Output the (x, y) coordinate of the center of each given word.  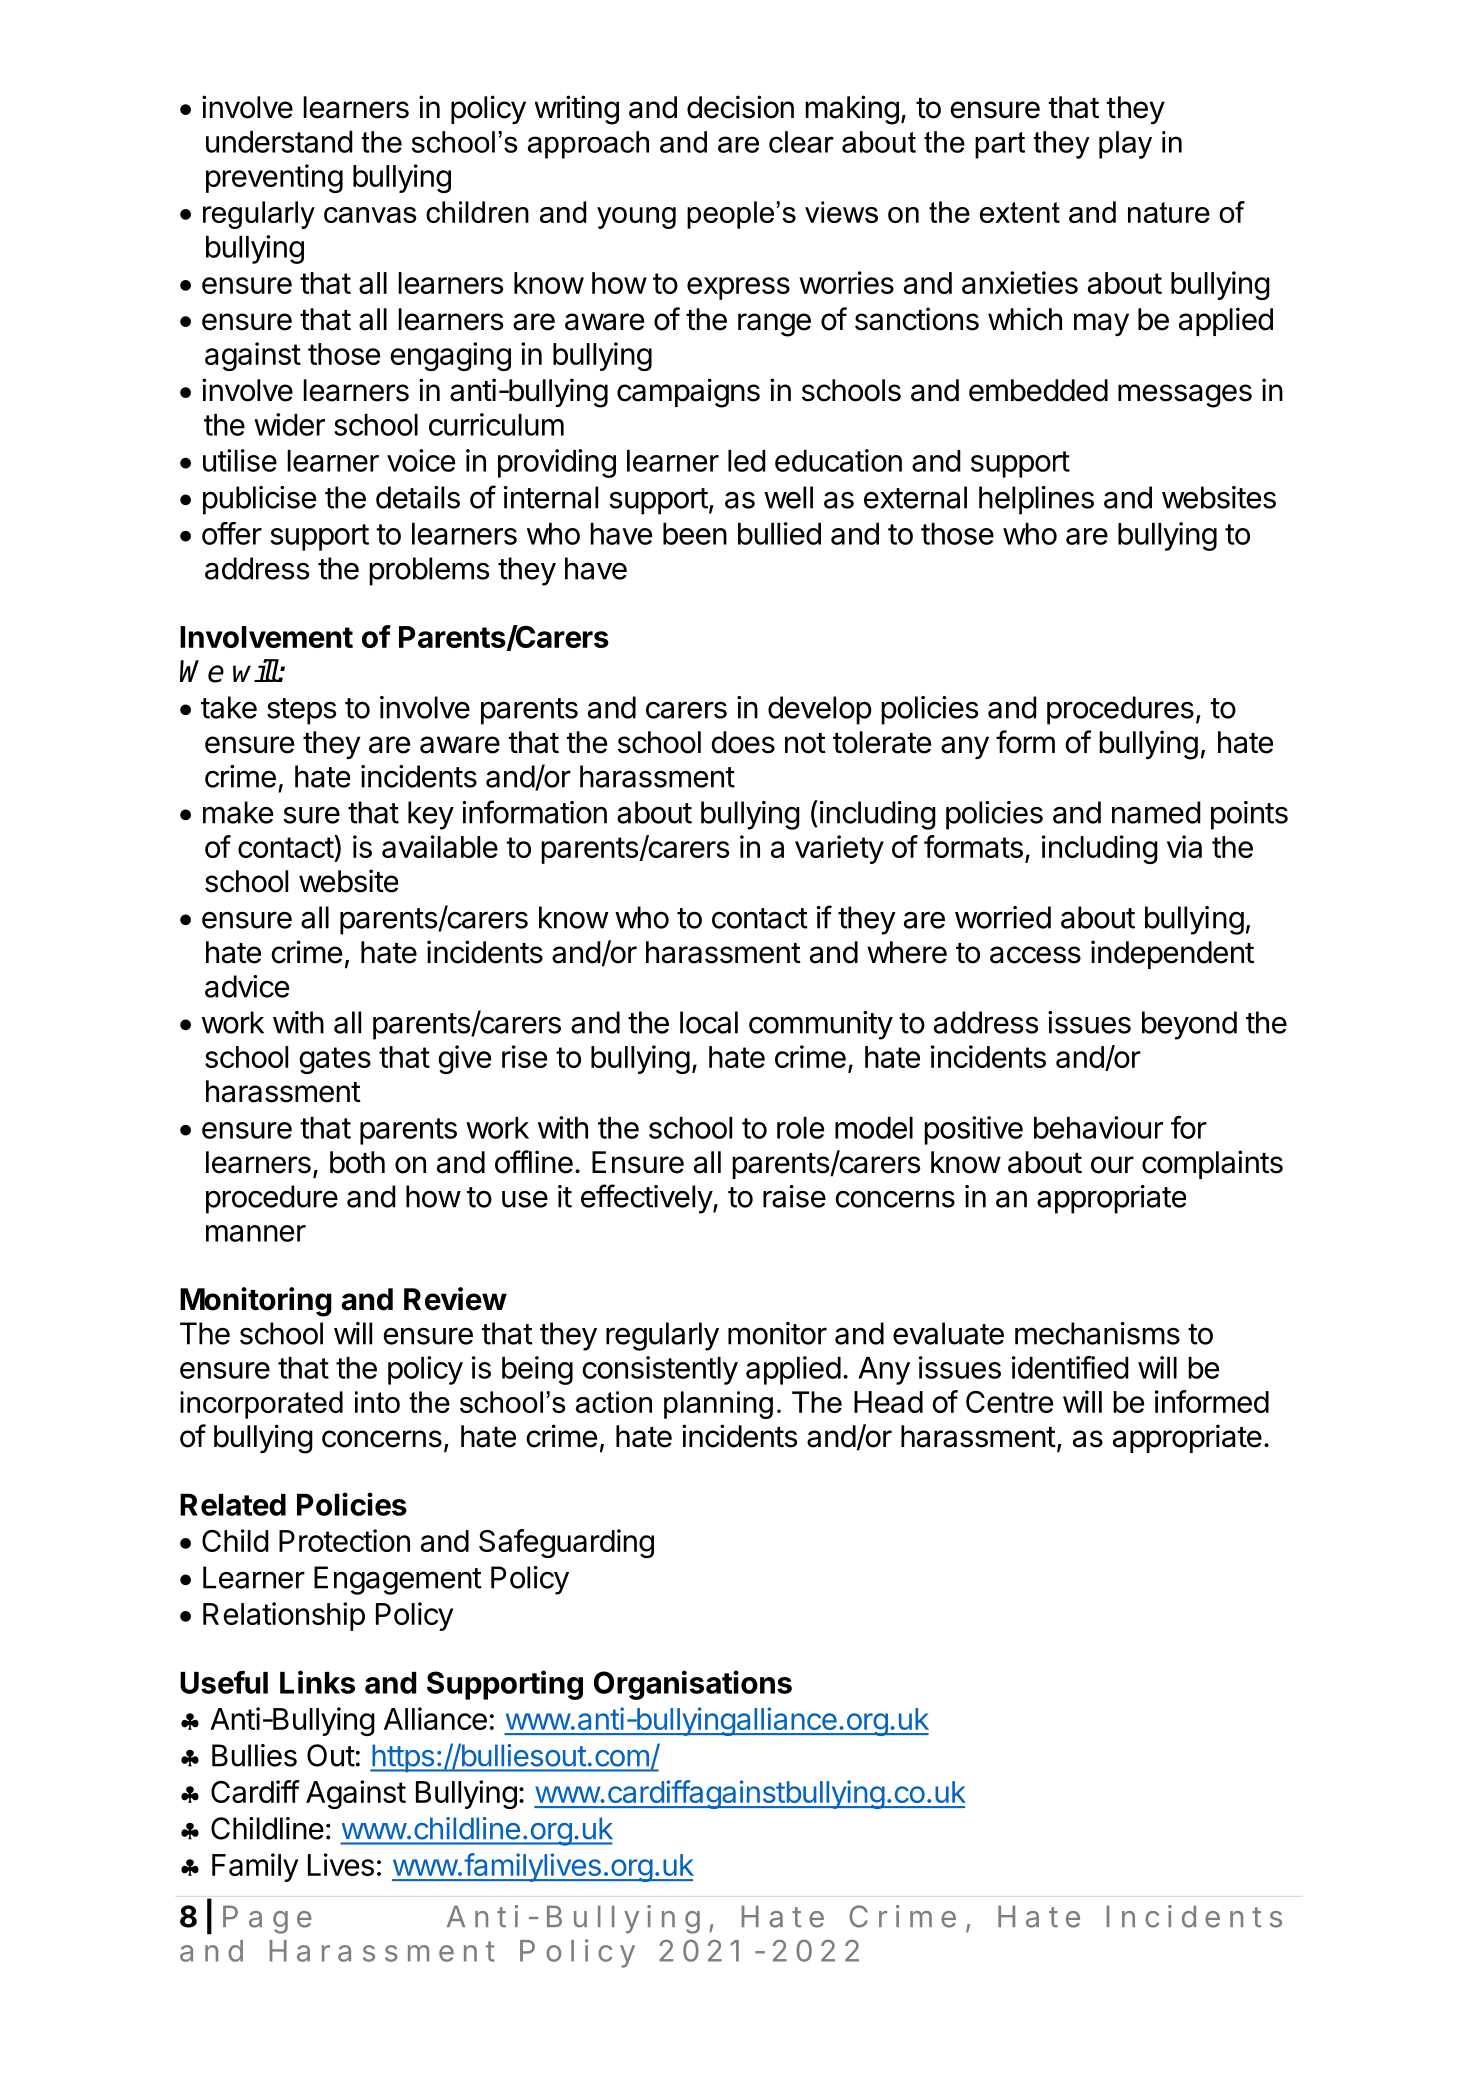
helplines (1036, 500)
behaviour (1098, 1127)
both (357, 1162)
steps (302, 711)
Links (317, 1682)
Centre (1009, 1402)
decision (740, 107)
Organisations (693, 1685)
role (800, 1128)
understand (279, 142)
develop (820, 710)
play (1125, 145)
